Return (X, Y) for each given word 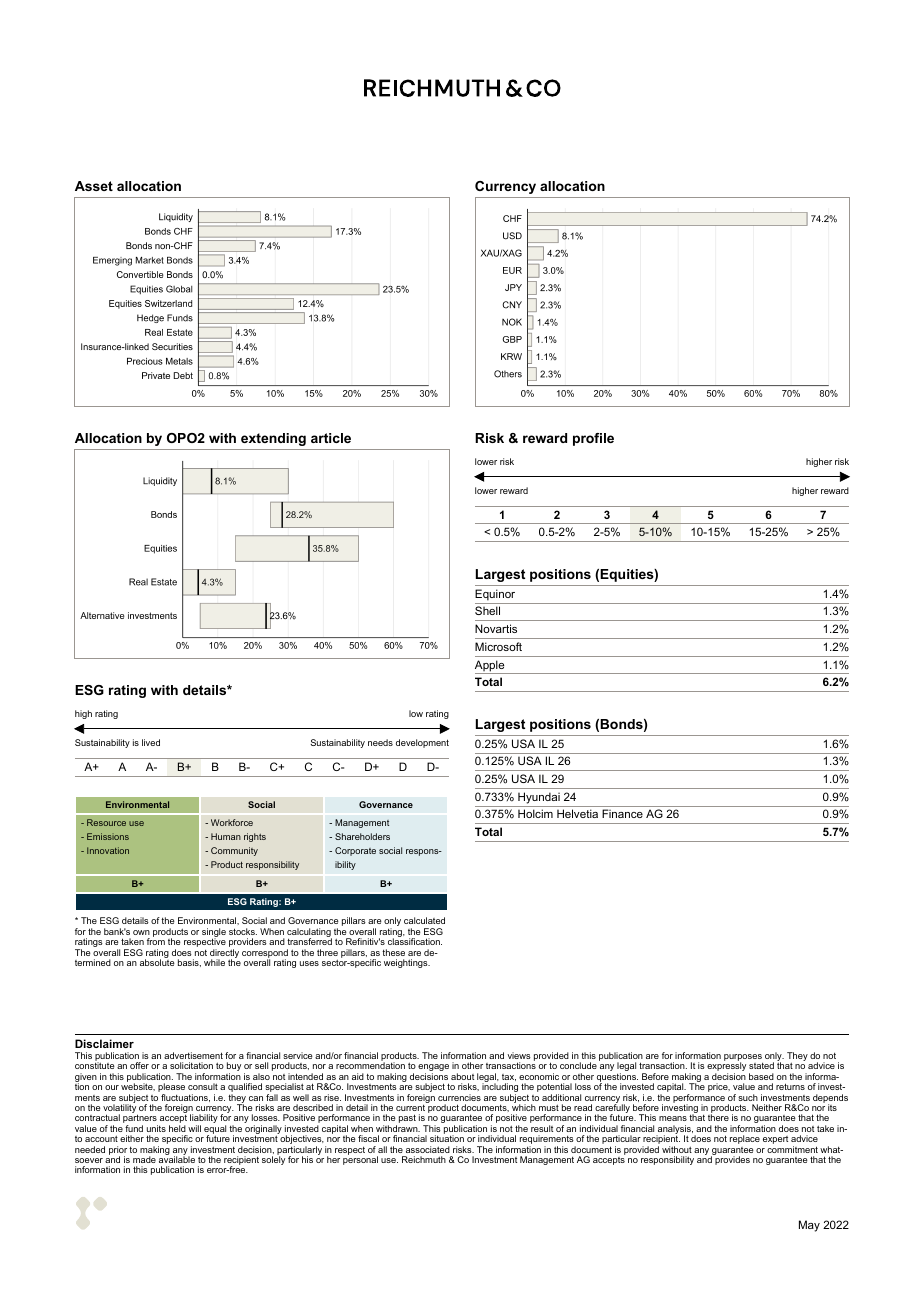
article (331, 438)
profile (593, 439)
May (809, 1226)
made (144, 1159)
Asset (94, 186)
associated (428, 1149)
